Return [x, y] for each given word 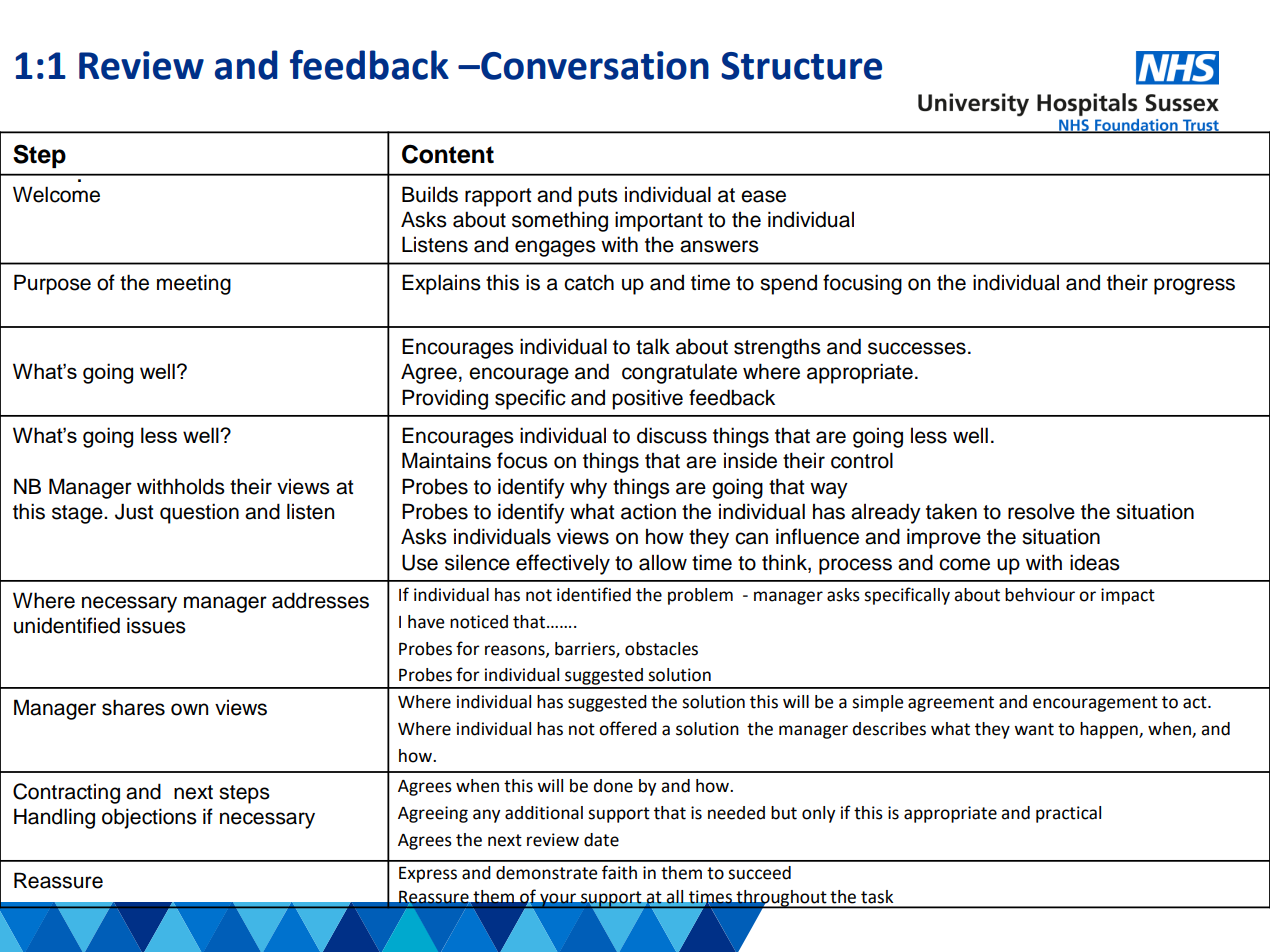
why [588, 488]
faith [619, 872]
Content [448, 154]
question [199, 513]
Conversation [594, 65]
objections [149, 818]
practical [1068, 814]
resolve [1041, 511]
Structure [801, 66]
